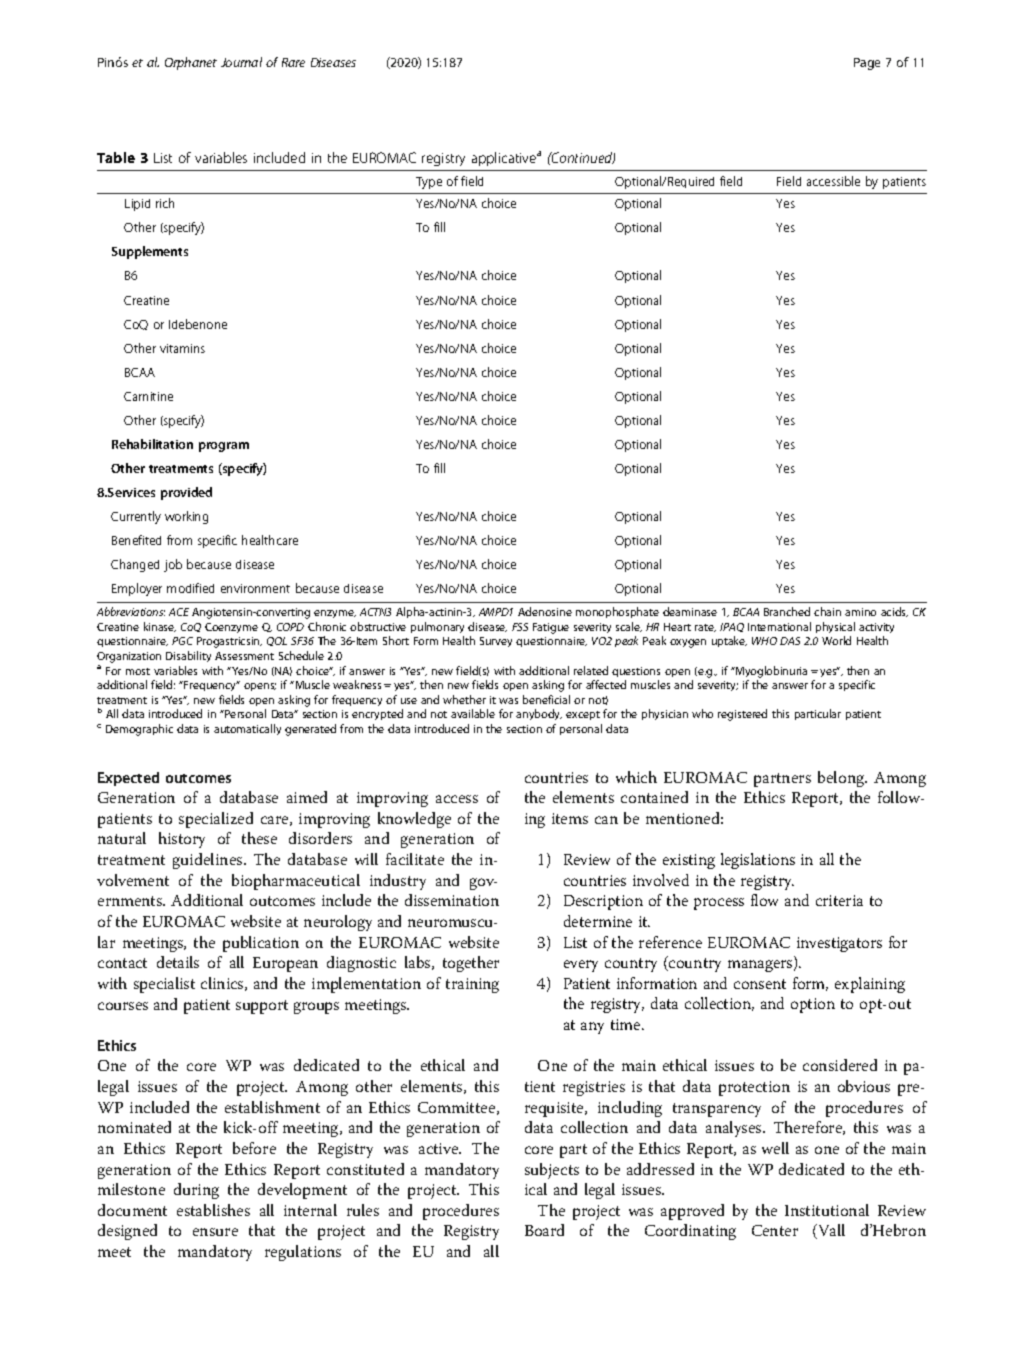 Image resolution: width=1024 pixels, height=1360 pixels. Describe the element at coordinates (787, 611) in the screenshot. I see `Branched` at that location.
